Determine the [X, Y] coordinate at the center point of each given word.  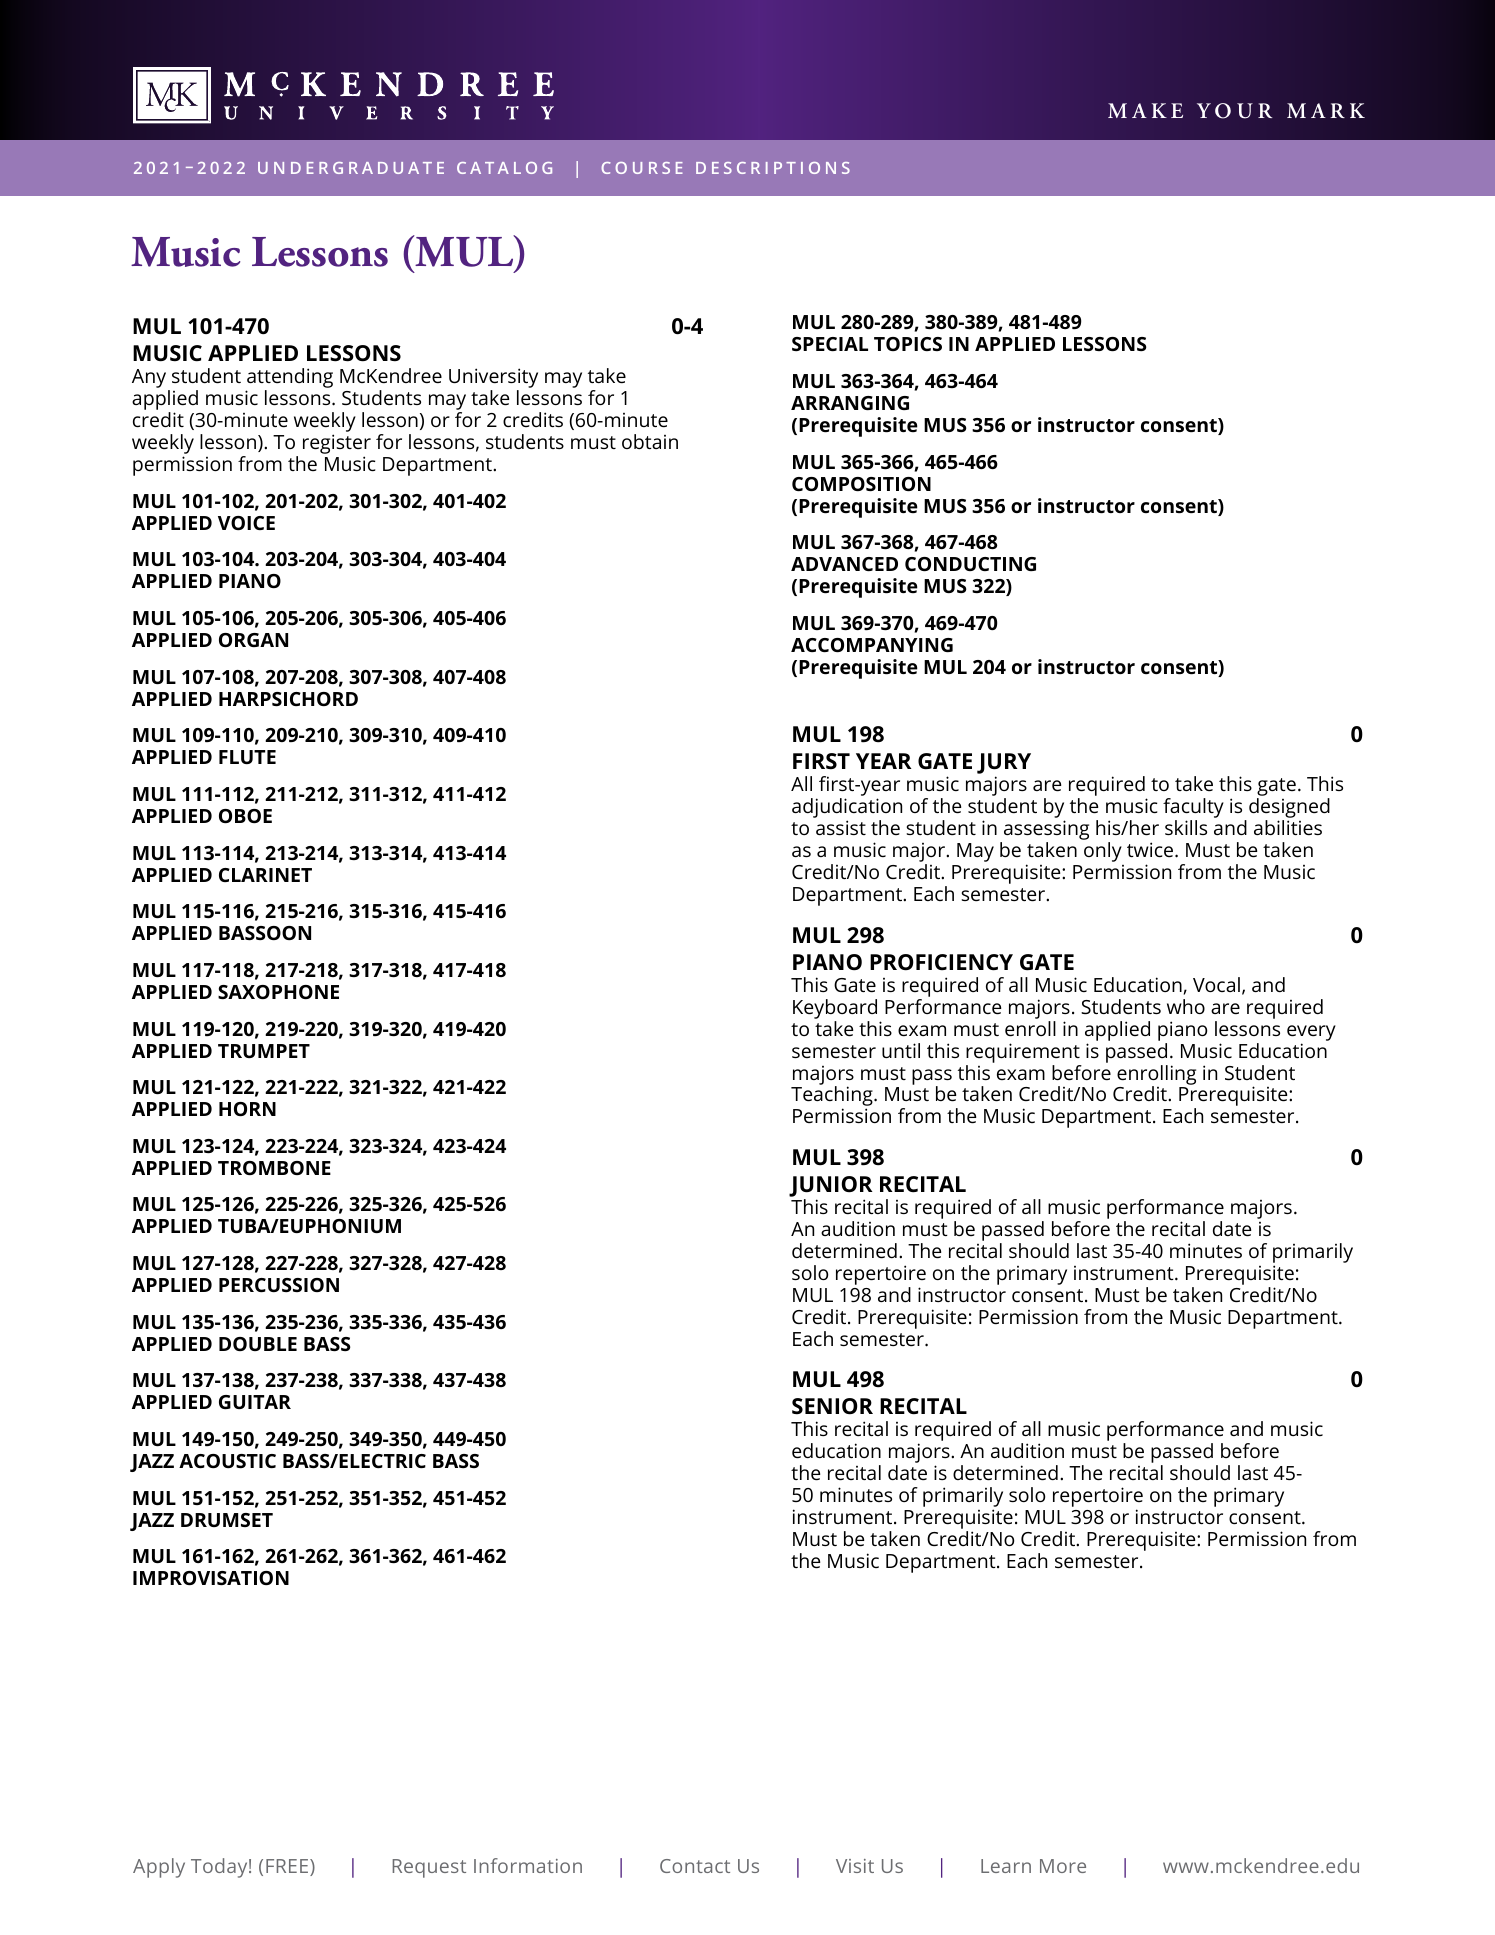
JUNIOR [831, 1186]
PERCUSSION [279, 1285]
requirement [1023, 1053]
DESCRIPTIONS [773, 168]
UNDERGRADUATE [351, 168]
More [1063, 1866]
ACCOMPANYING [872, 645]
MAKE [1145, 110]
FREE [288, 1867]
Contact [695, 1866]
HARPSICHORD [288, 699]
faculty [1193, 809]
